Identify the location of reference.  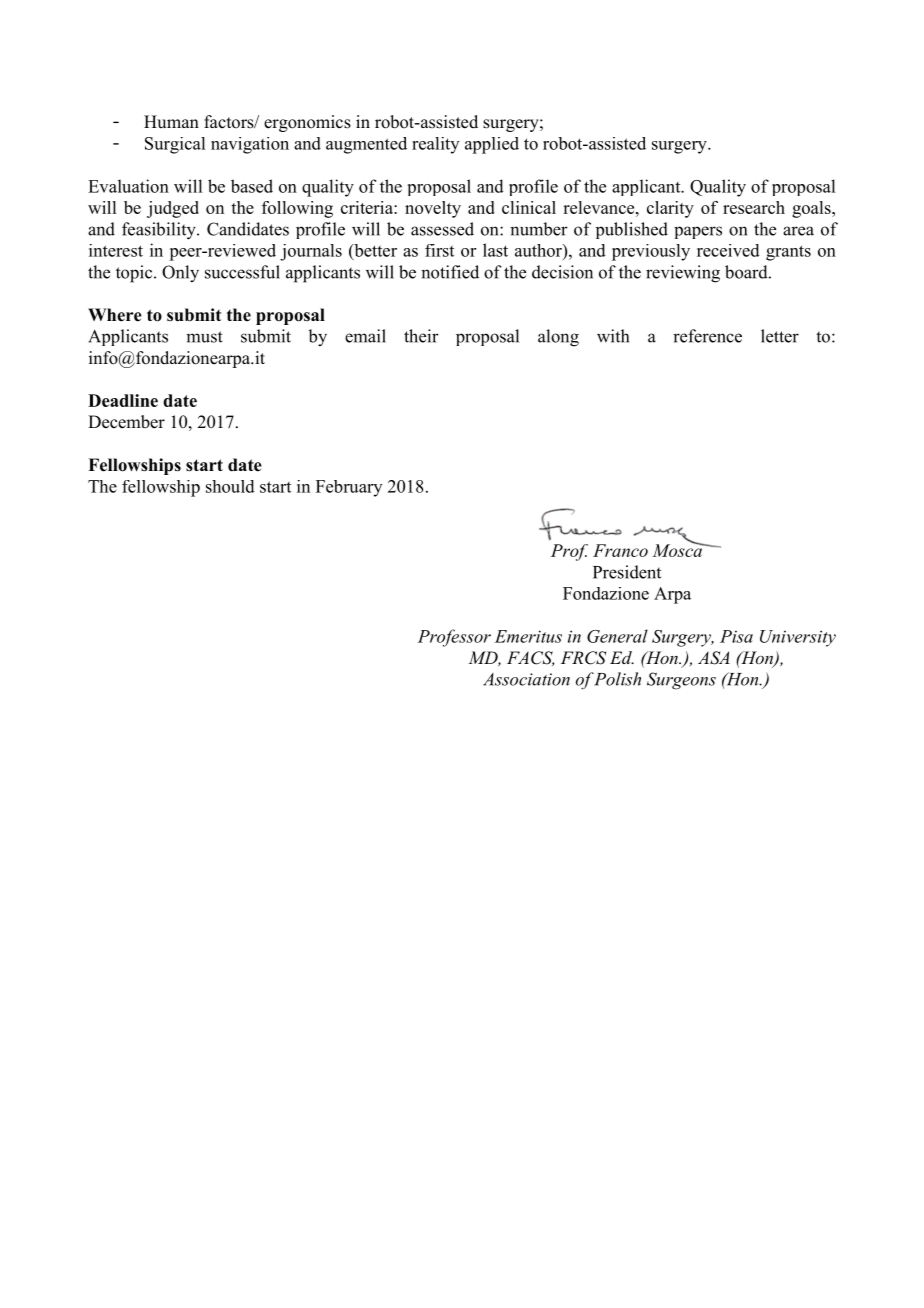
(707, 336).
